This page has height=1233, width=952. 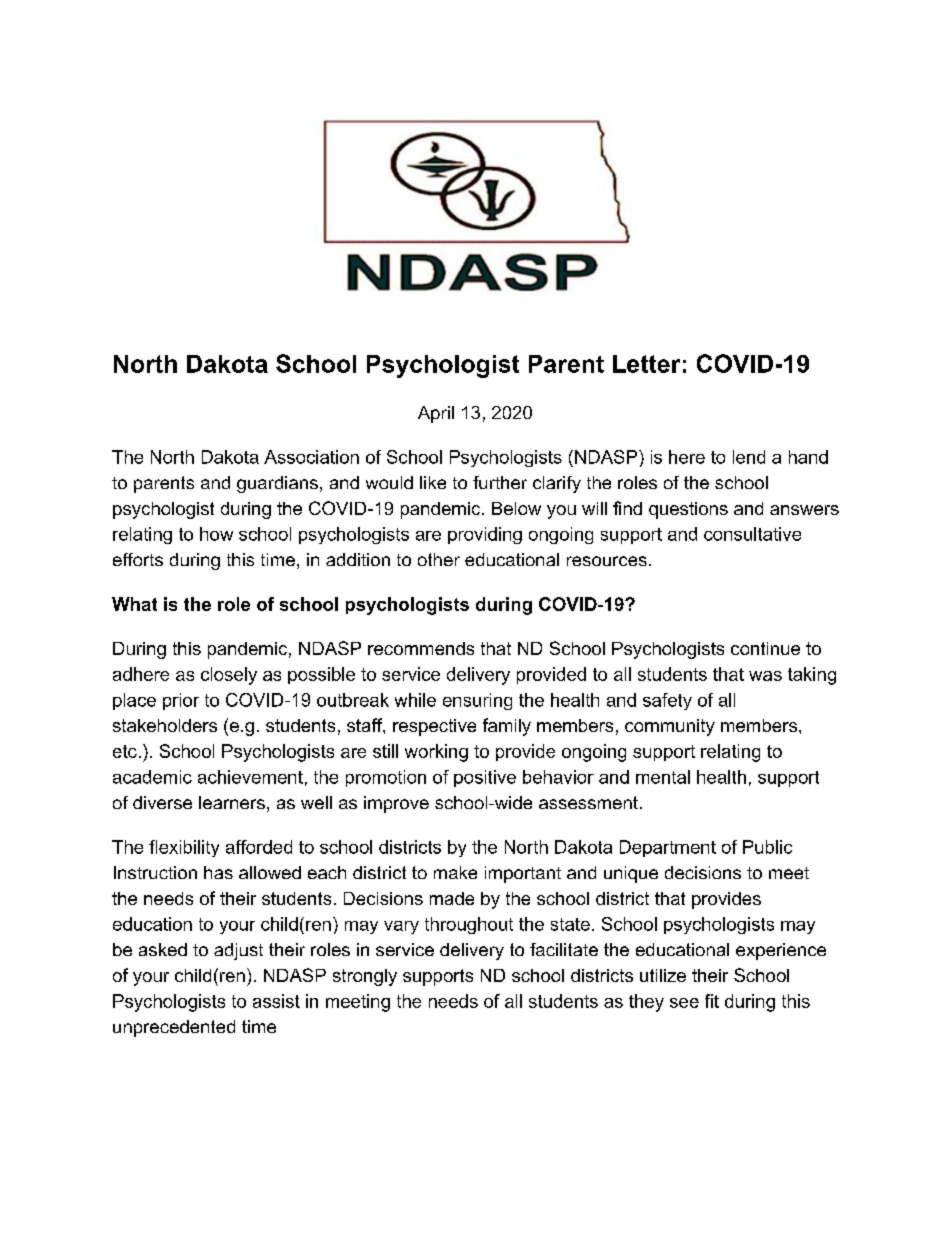 What do you see at coordinates (767, 847) in the page?
I see `Public` at bounding box center [767, 847].
